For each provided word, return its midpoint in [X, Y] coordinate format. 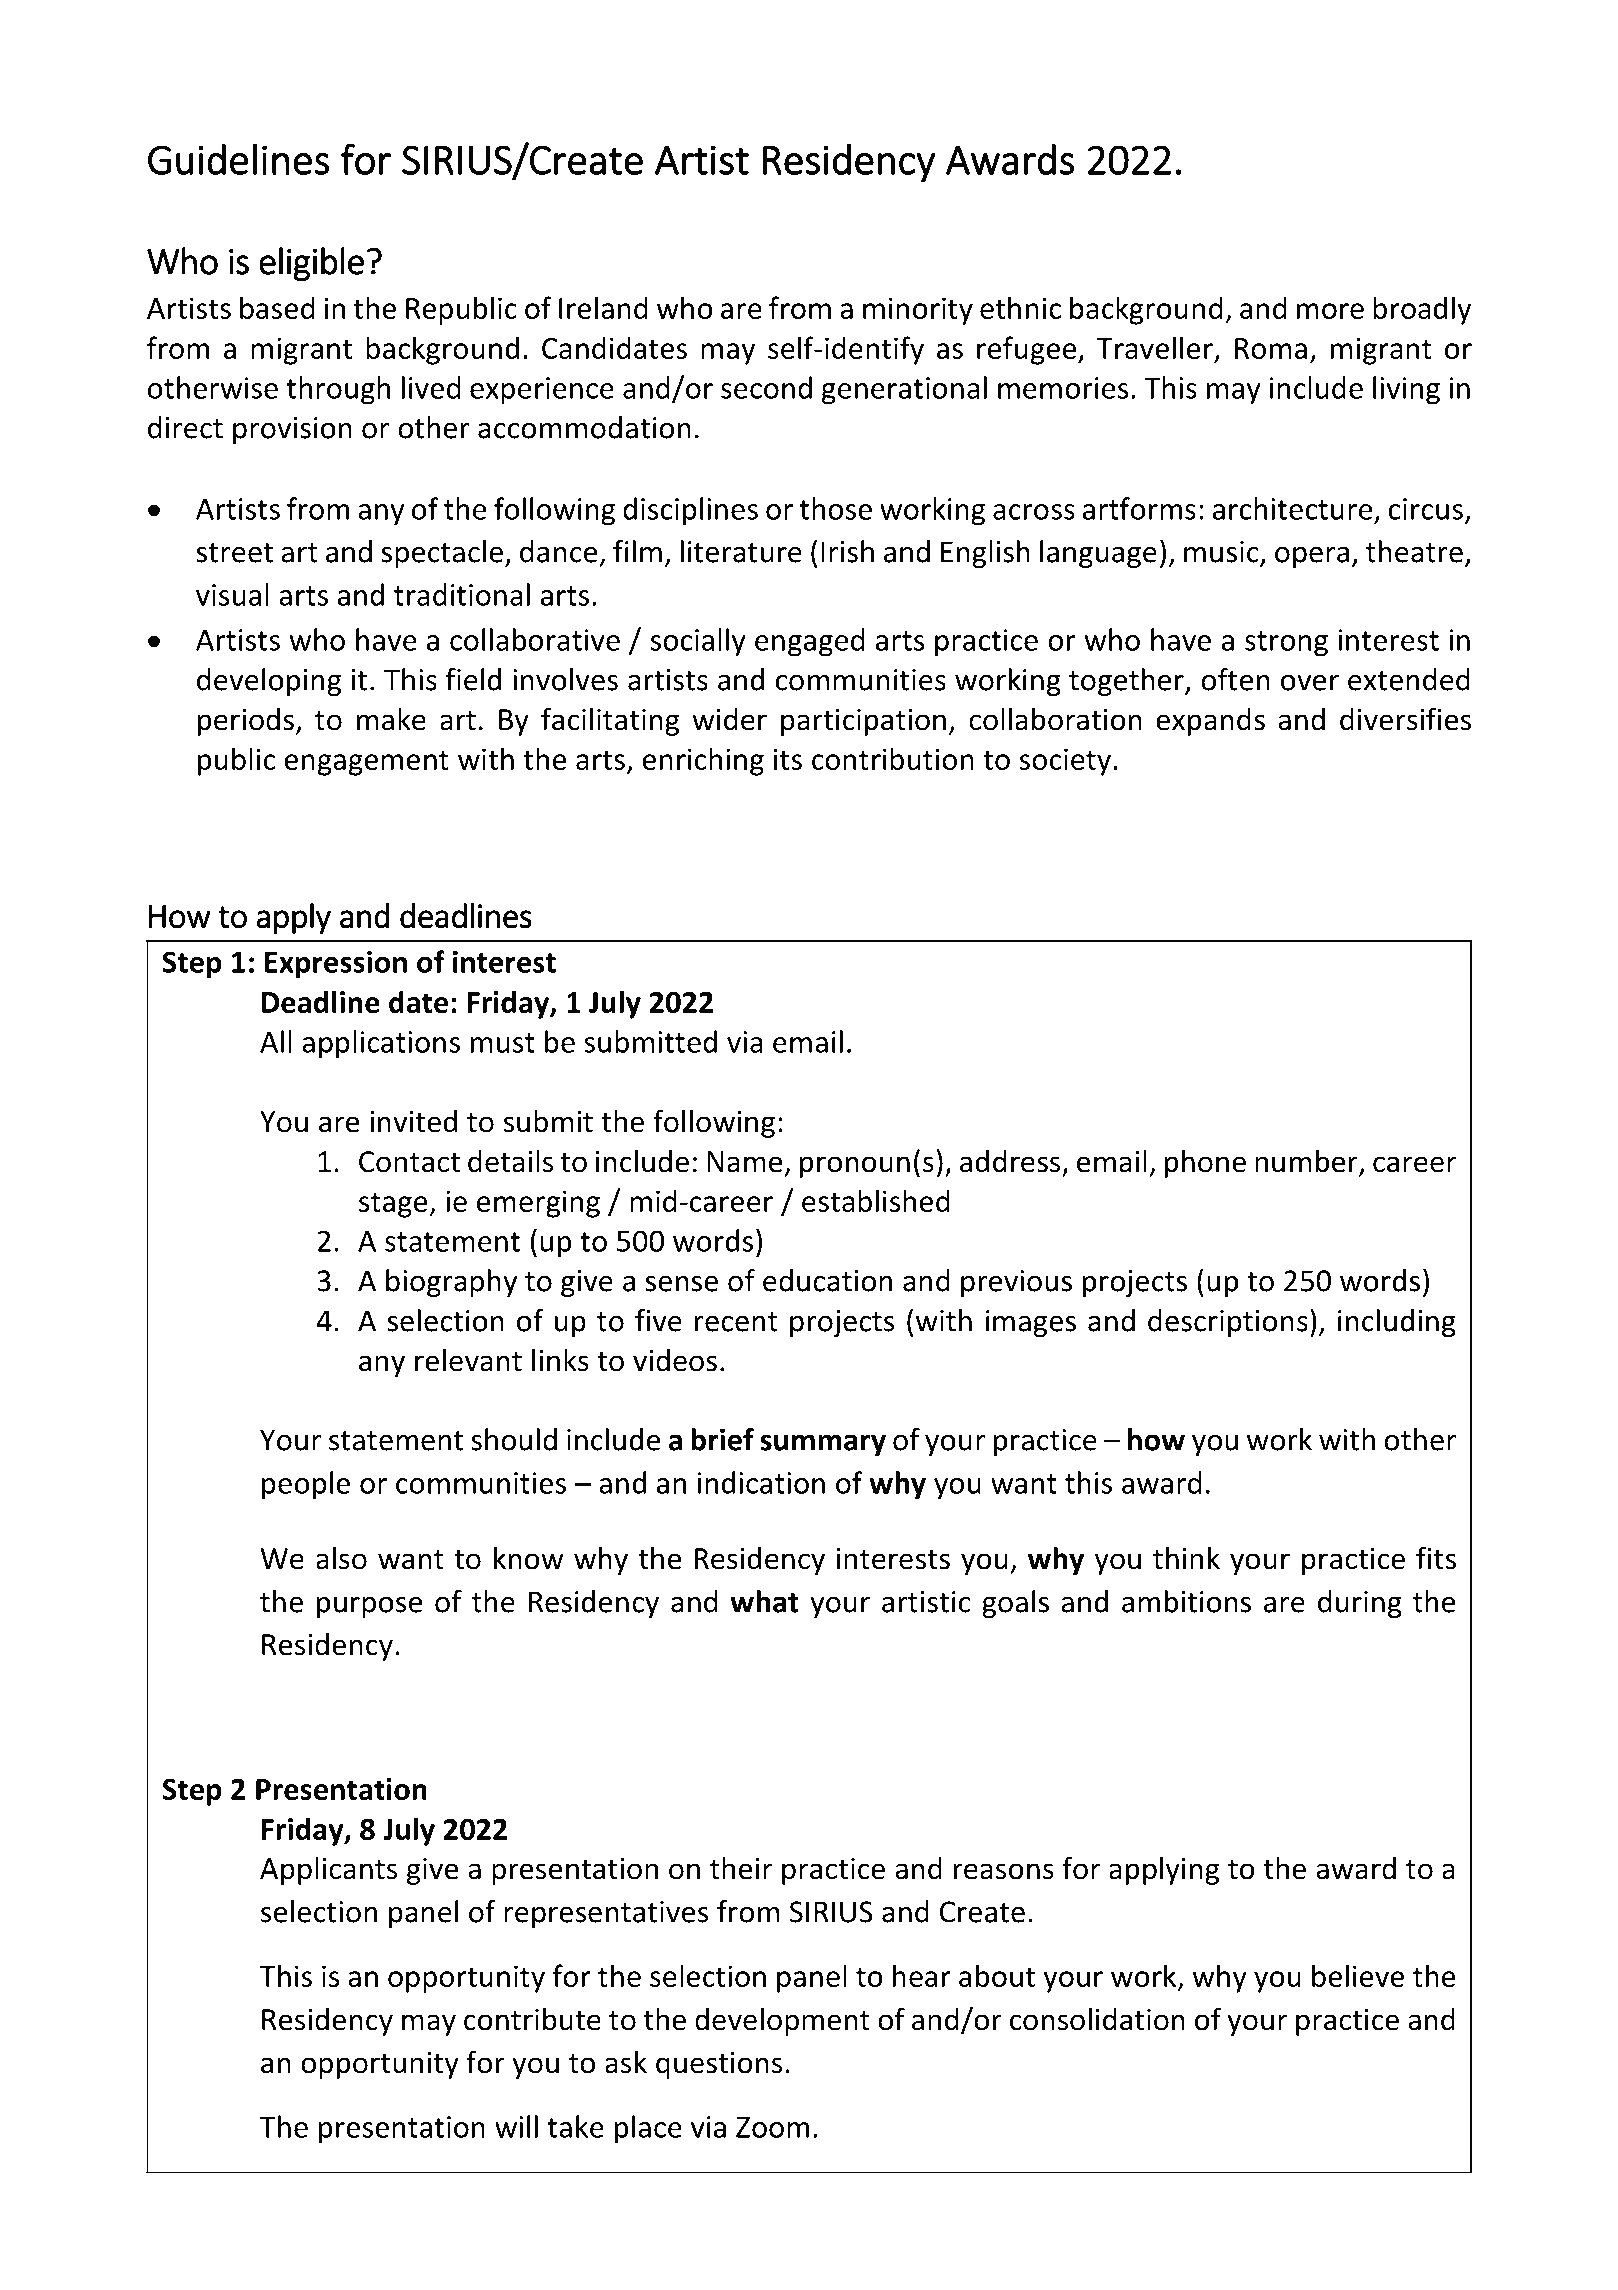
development [782, 2022]
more [1330, 311]
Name [744, 1162]
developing [269, 682]
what [764, 1601]
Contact [409, 1162]
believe [1358, 1975]
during [1360, 1604]
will [516, 2126]
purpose [369, 1607]
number [1307, 1162]
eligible [311, 264]
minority [918, 311]
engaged [810, 642]
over [1310, 683]
